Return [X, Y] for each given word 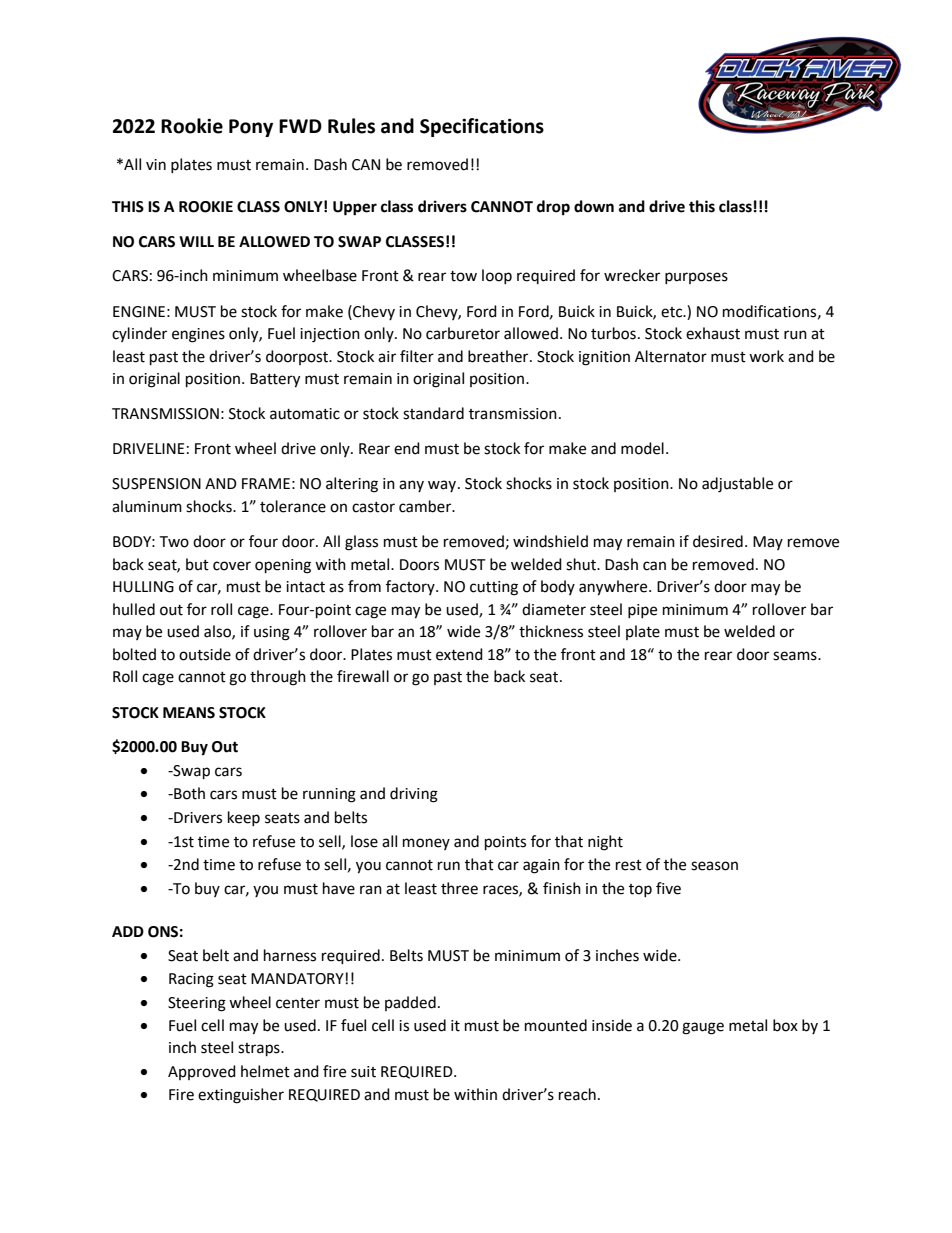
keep [244, 818]
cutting [494, 588]
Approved [202, 1072]
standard [433, 413]
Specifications [482, 127]
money [426, 844]
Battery [275, 380]
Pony [251, 128]
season [714, 866]
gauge [703, 1028]
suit [363, 1072]
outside [205, 654]
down [594, 206]
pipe [642, 611]
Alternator [671, 356]
